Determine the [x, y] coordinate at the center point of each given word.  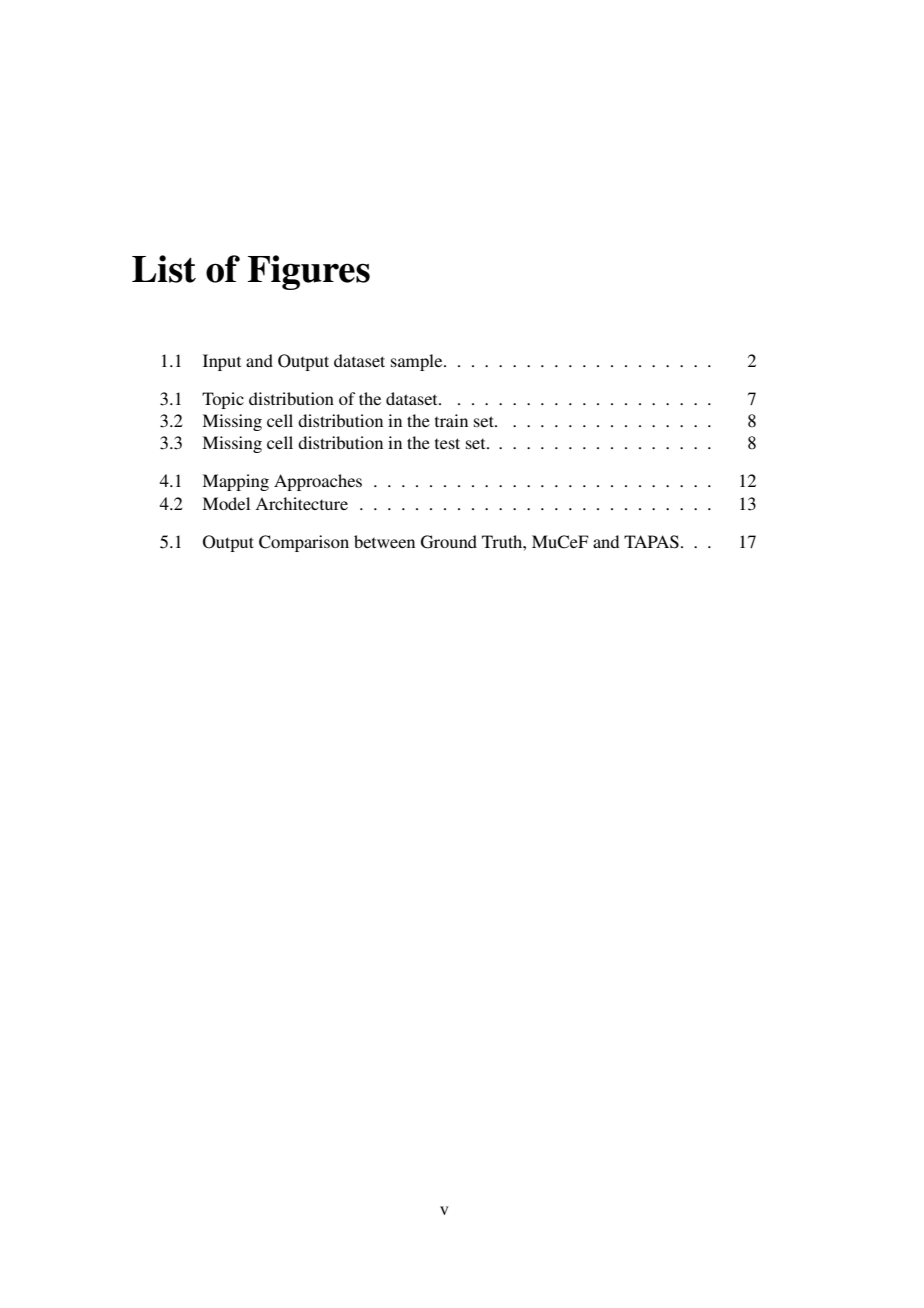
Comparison [304, 543]
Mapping [235, 482]
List [164, 269]
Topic [223, 400]
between [384, 541]
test [447, 443]
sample [418, 362]
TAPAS [651, 542]
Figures [309, 272]
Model [226, 503]
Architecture [301, 503]
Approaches [318, 482]
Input [222, 362]
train [451, 420]
